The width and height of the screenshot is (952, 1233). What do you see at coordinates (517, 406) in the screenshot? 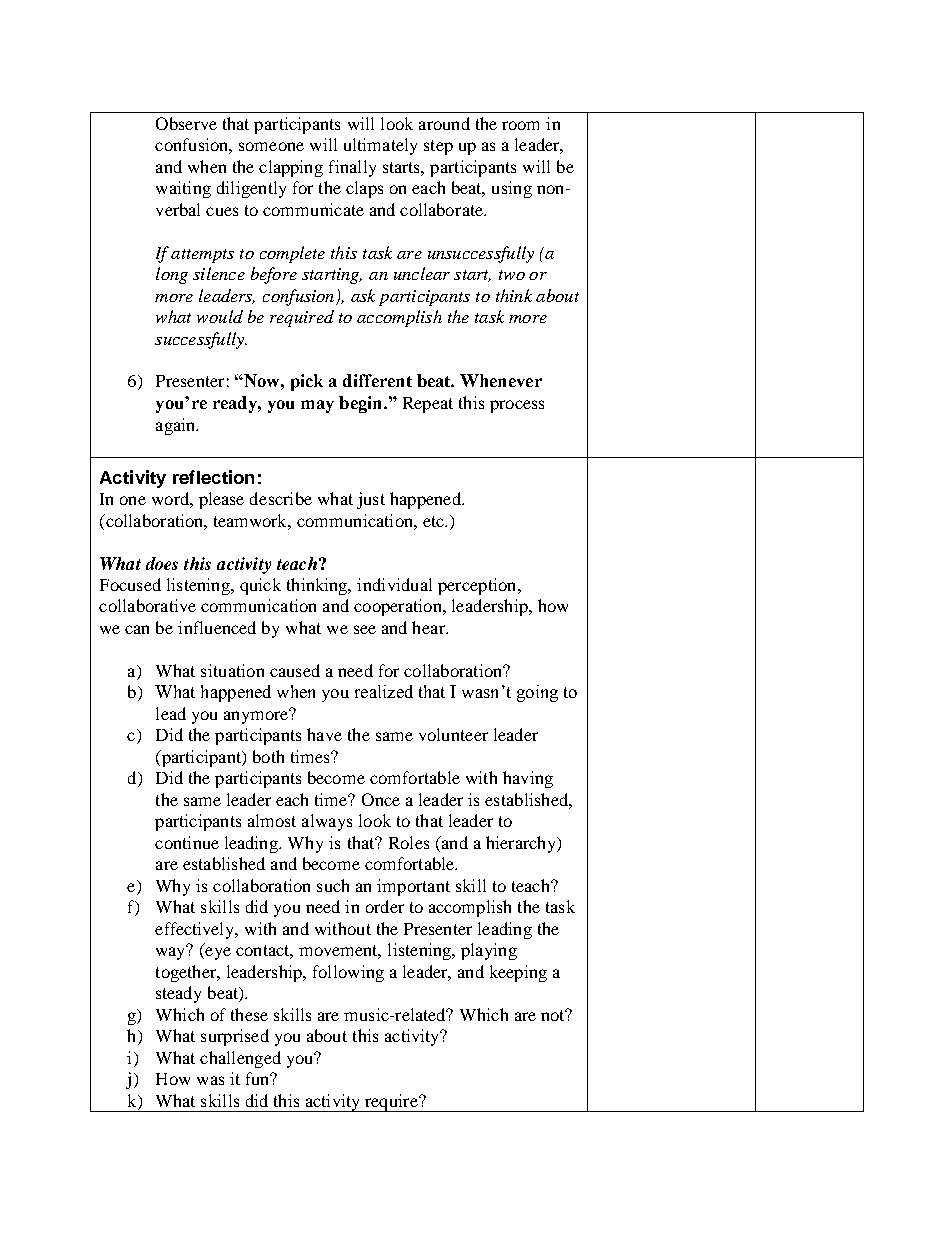
I see `process` at bounding box center [517, 406].
